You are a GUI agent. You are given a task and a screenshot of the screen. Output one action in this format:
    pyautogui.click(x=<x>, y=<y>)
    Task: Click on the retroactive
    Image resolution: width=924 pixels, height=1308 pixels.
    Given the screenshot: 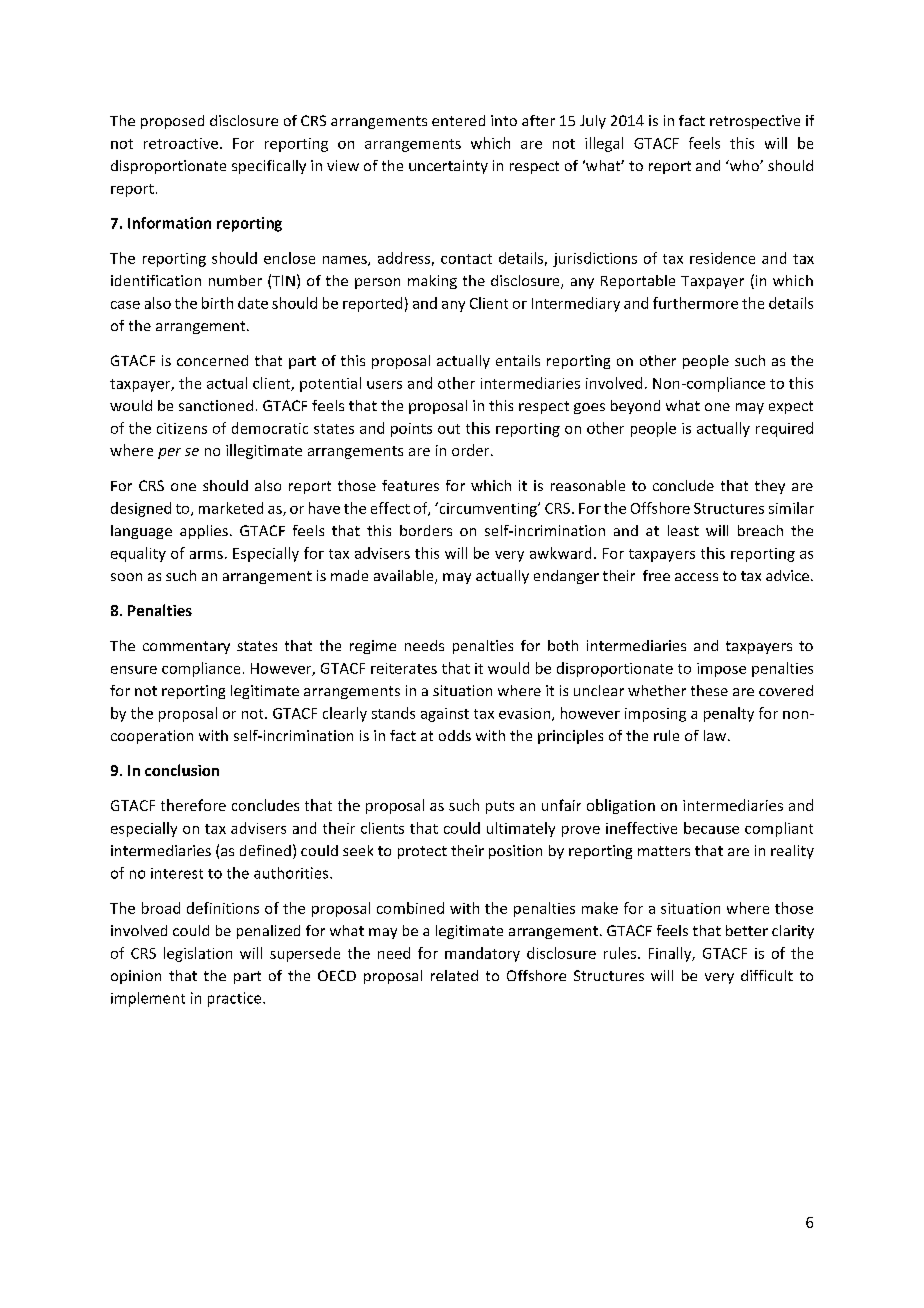 What is the action you would take?
    pyautogui.click(x=181, y=143)
